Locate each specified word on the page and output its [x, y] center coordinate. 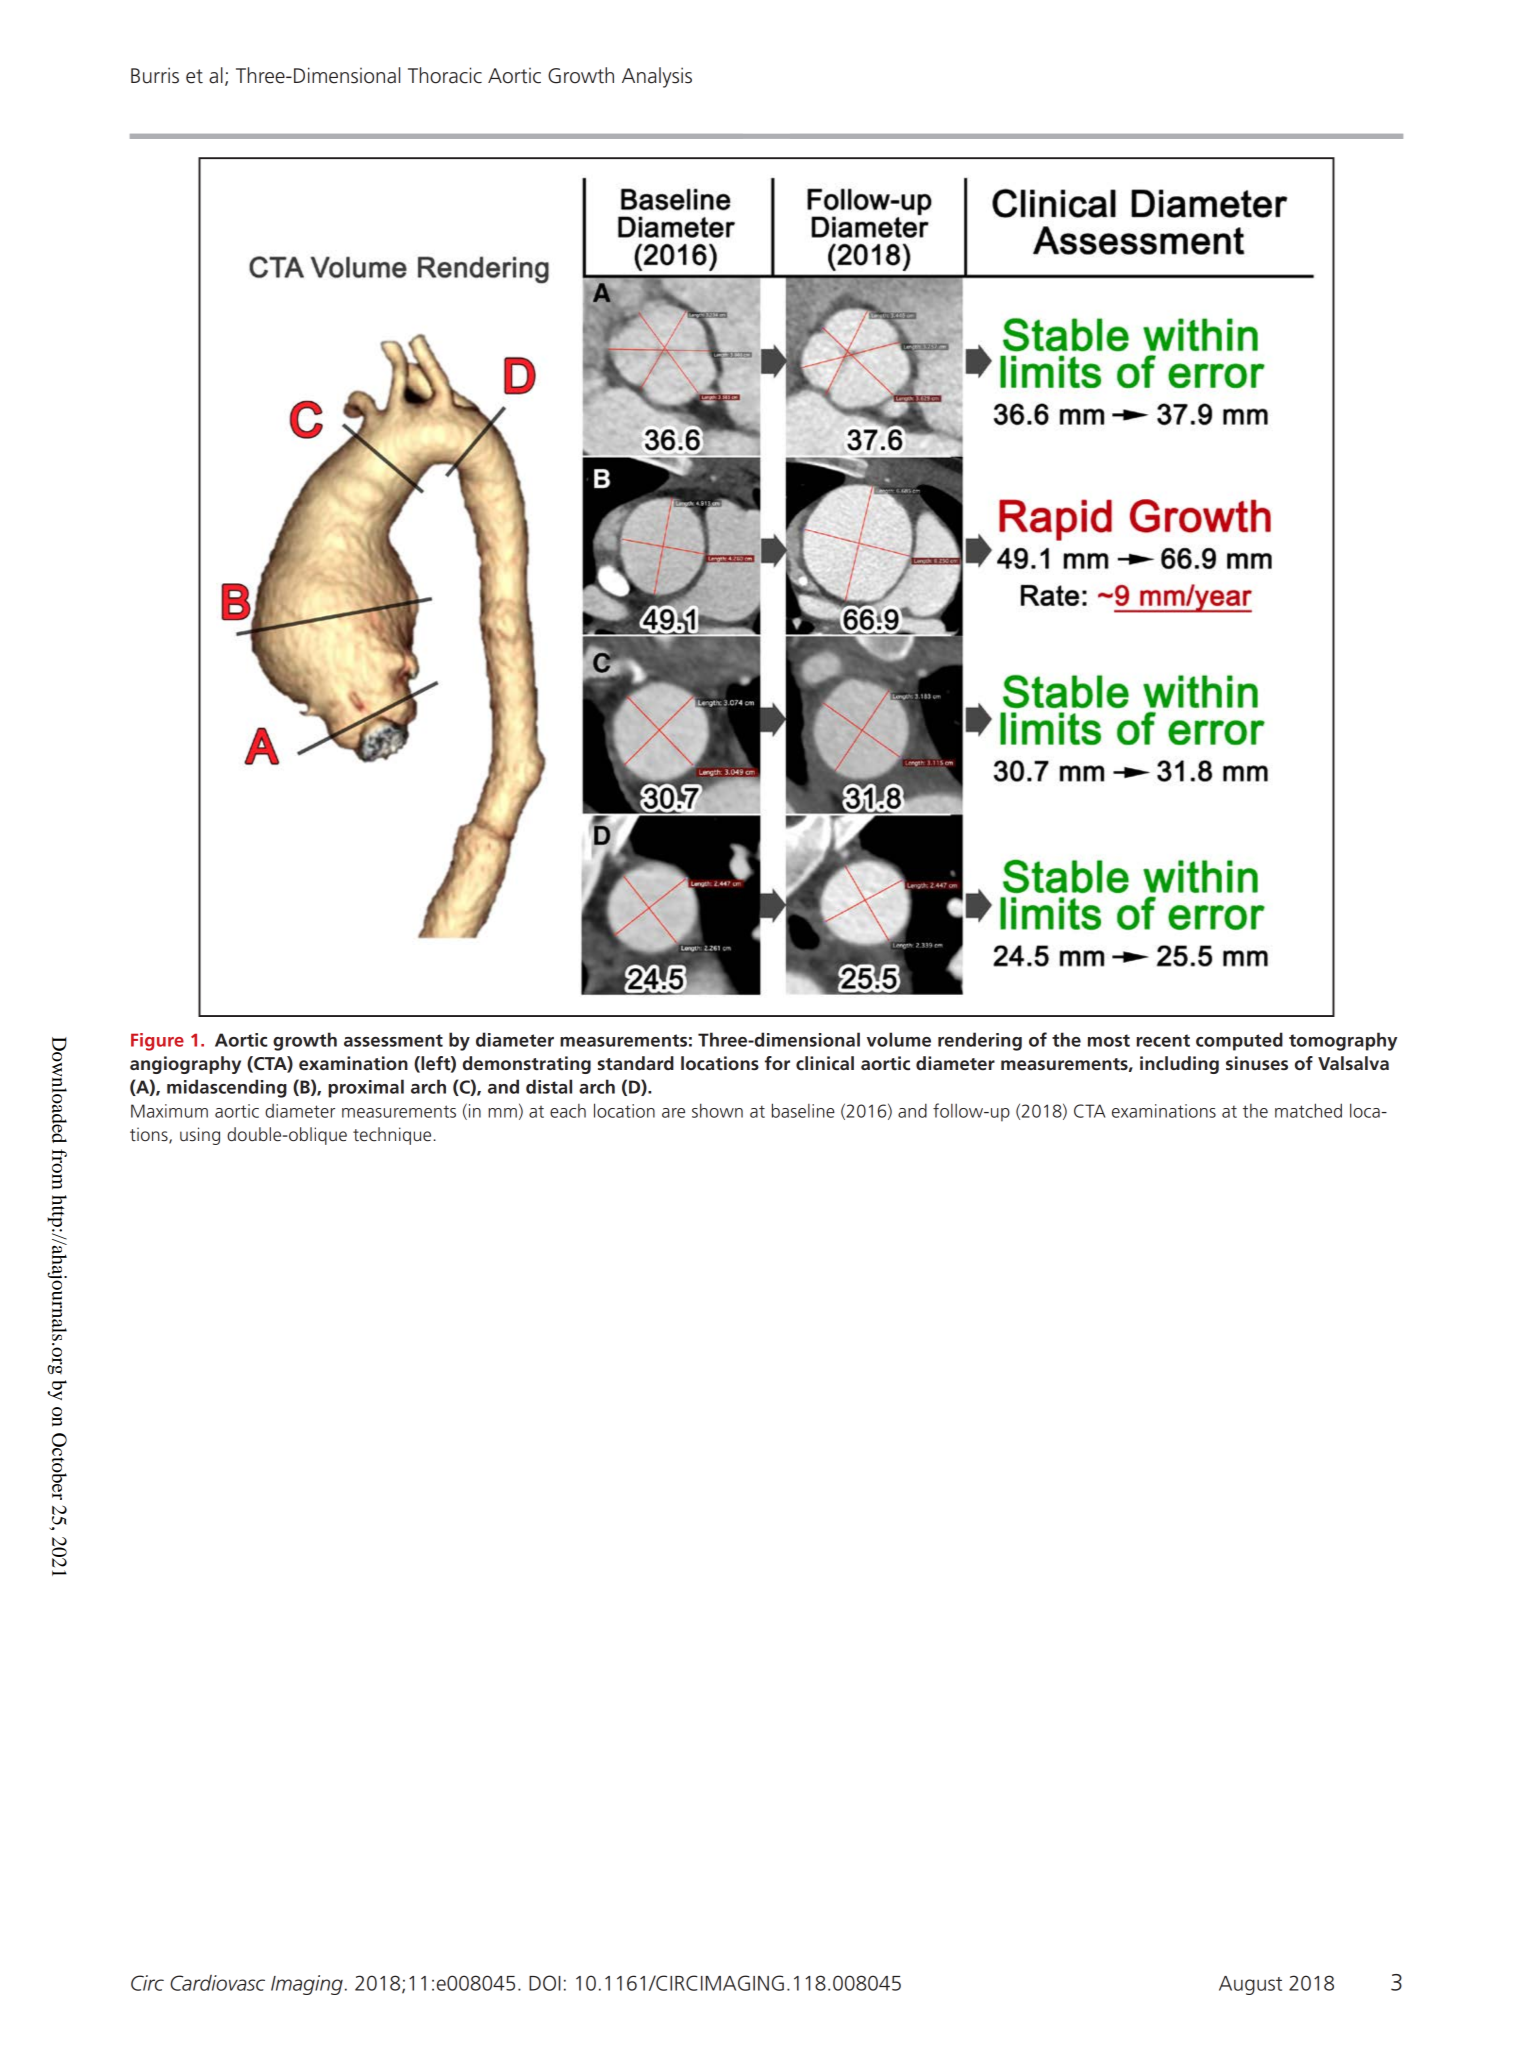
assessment [393, 1040]
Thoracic [445, 75]
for [777, 1063]
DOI [545, 1983]
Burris [155, 75]
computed [1239, 1041]
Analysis [657, 77]
